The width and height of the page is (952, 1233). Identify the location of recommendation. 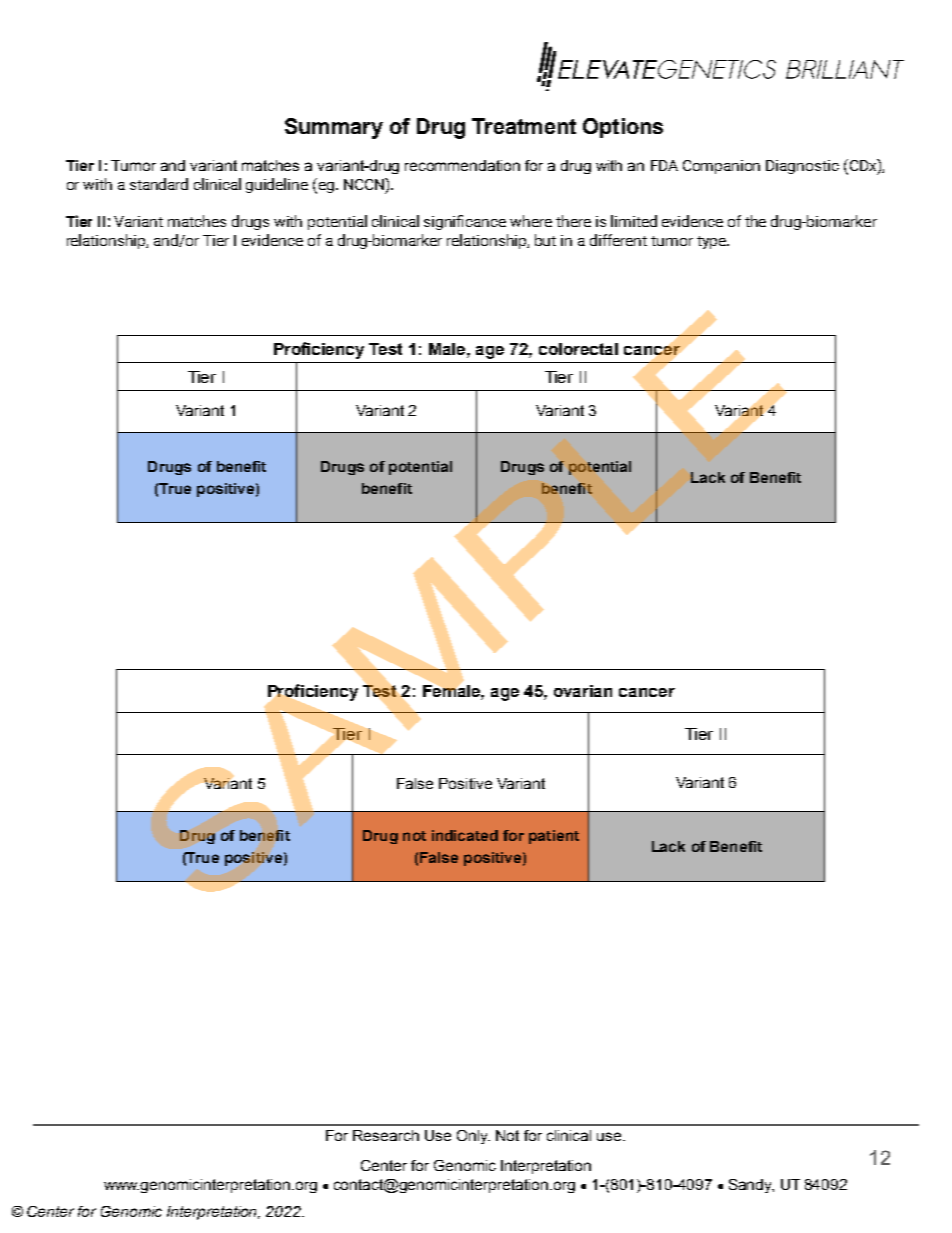
(462, 165).
